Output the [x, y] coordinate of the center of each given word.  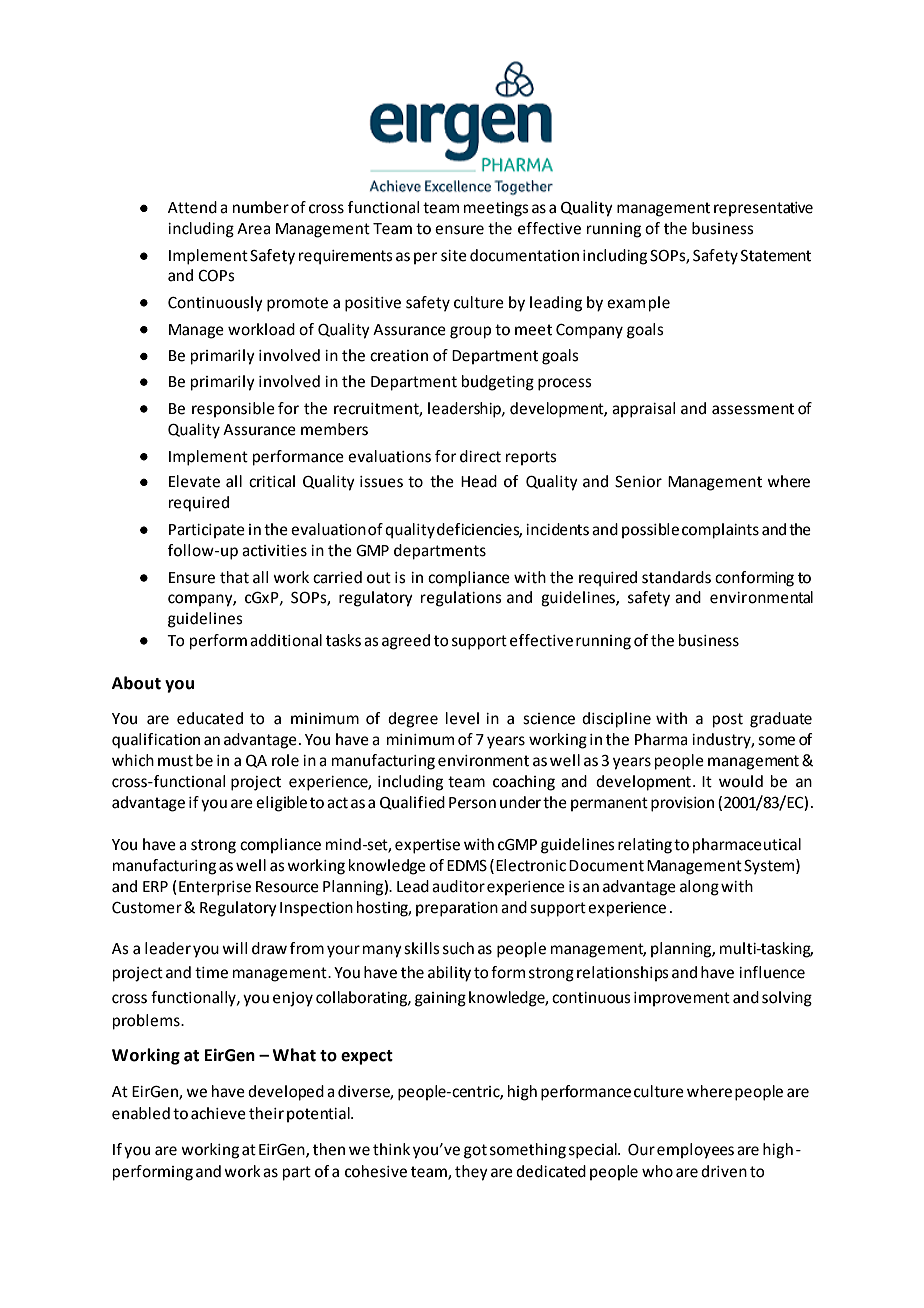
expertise [427, 846]
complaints [720, 531]
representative [763, 209]
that [234, 577]
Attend [192, 207]
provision [682, 804]
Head [479, 481]
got [475, 1151]
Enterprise [215, 888]
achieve [218, 1113]
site [454, 256]
